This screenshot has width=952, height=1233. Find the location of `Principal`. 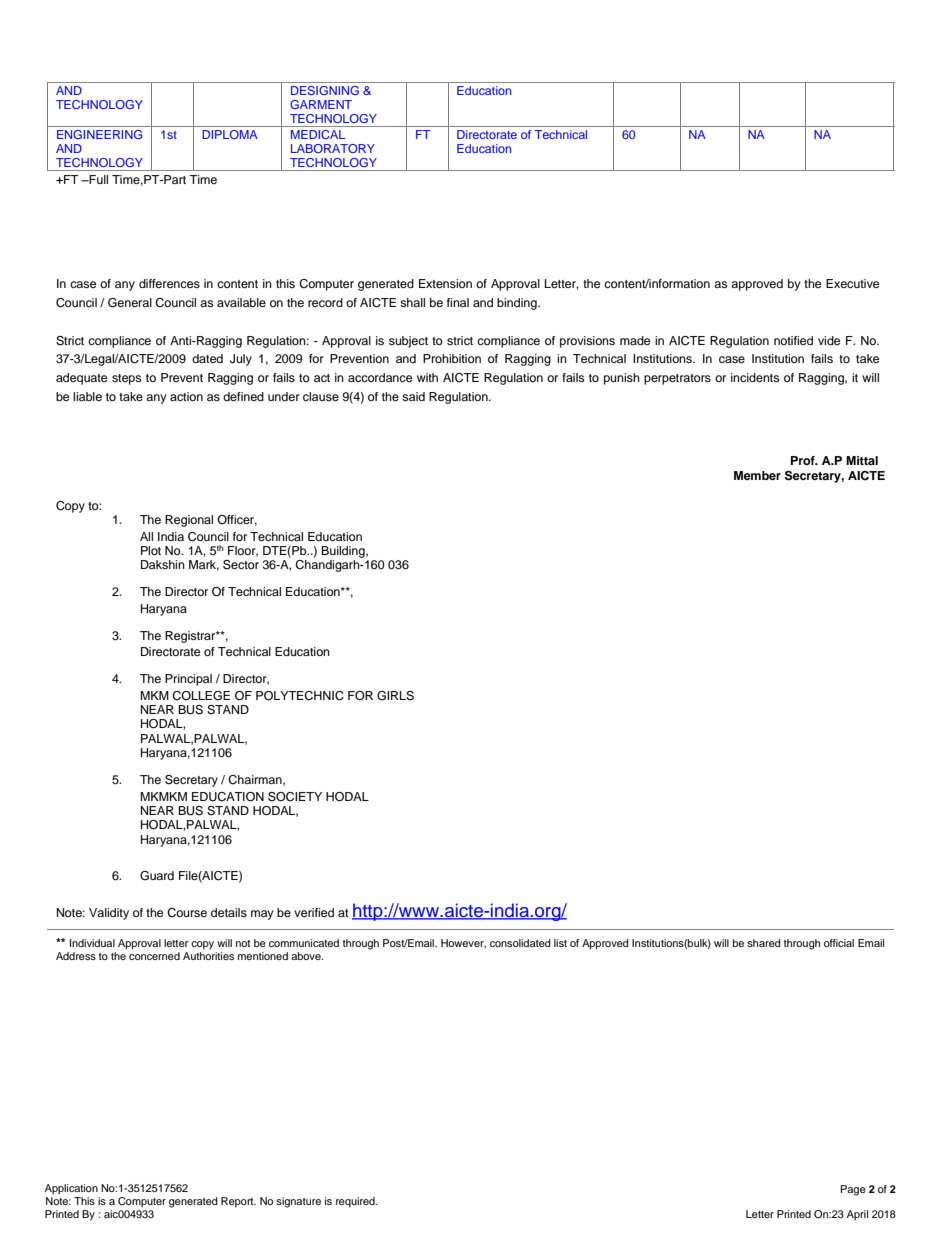

Principal is located at coordinates (188, 680).
